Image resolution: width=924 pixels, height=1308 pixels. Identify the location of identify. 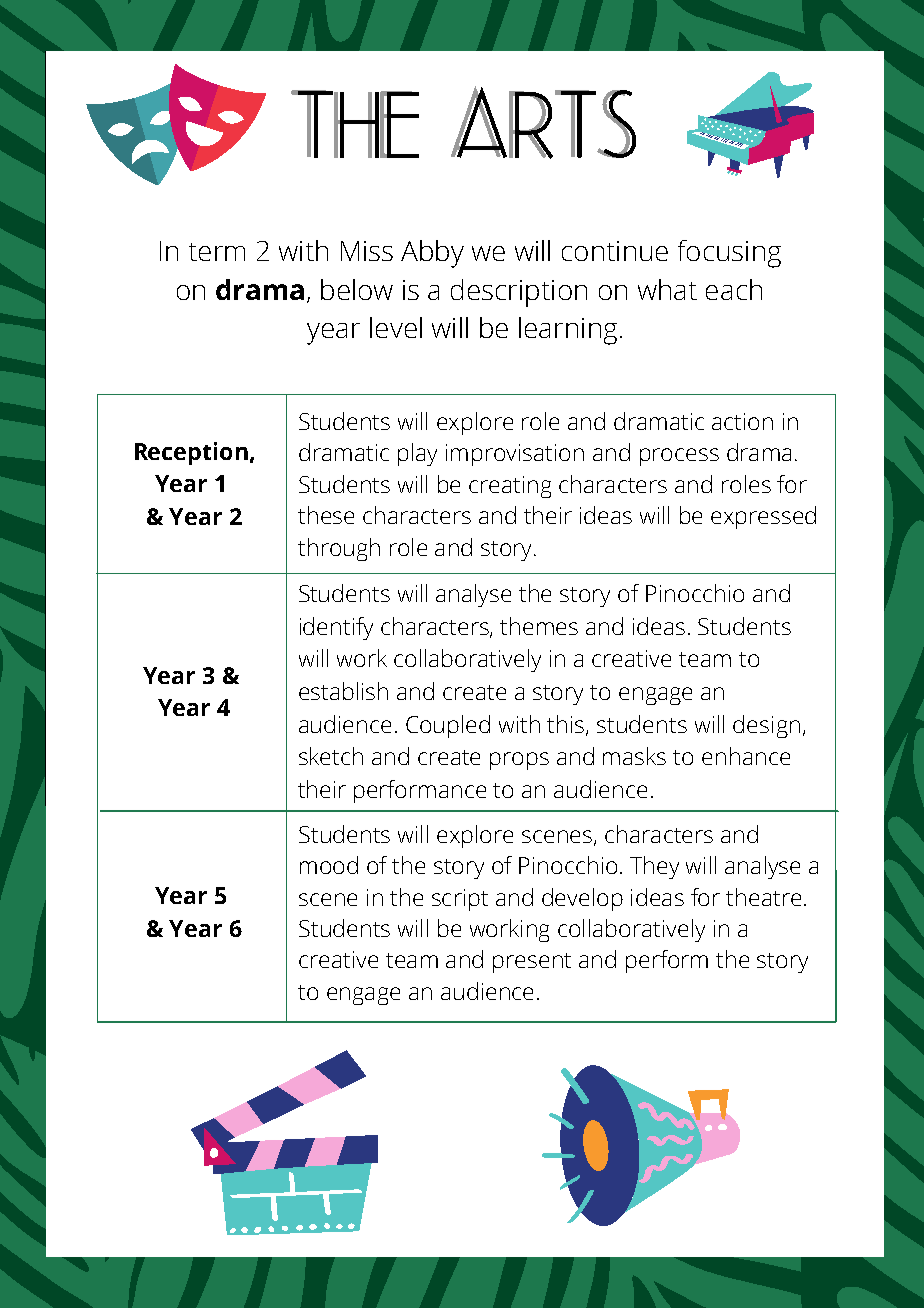
(336, 628).
